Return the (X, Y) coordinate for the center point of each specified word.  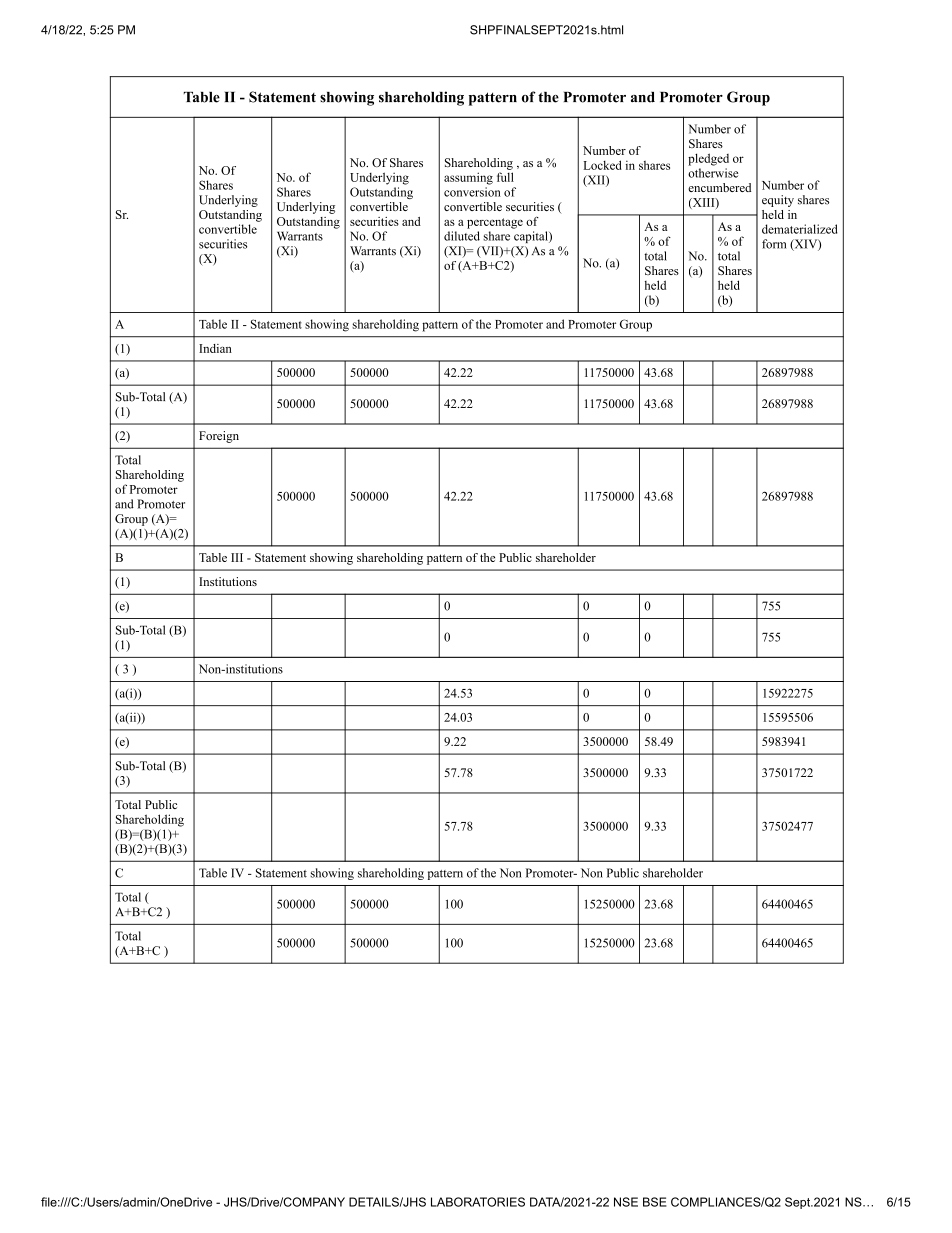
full (505, 177)
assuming (468, 178)
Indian (215, 348)
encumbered (719, 187)
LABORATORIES (478, 1202)
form (774, 244)
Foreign (219, 437)
